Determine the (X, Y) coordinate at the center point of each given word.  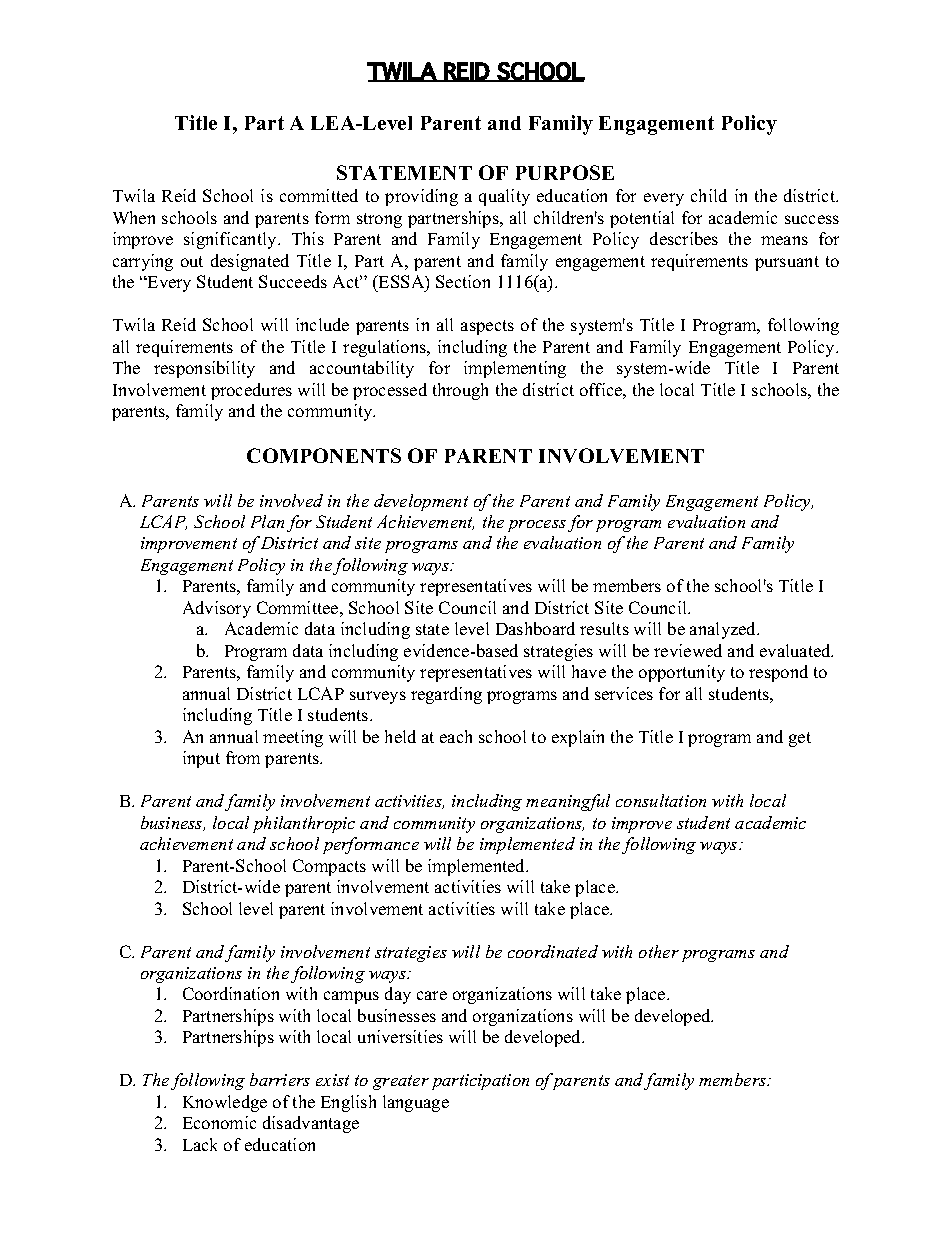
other (659, 951)
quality (504, 197)
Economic (219, 1122)
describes (684, 238)
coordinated (553, 951)
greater (401, 1082)
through (460, 391)
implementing (515, 369)
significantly (231, 240)
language (416, 1103)
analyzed (724, 630)
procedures (251, 391)
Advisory (217, 609)
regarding (446, 695)
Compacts (329, 867)
